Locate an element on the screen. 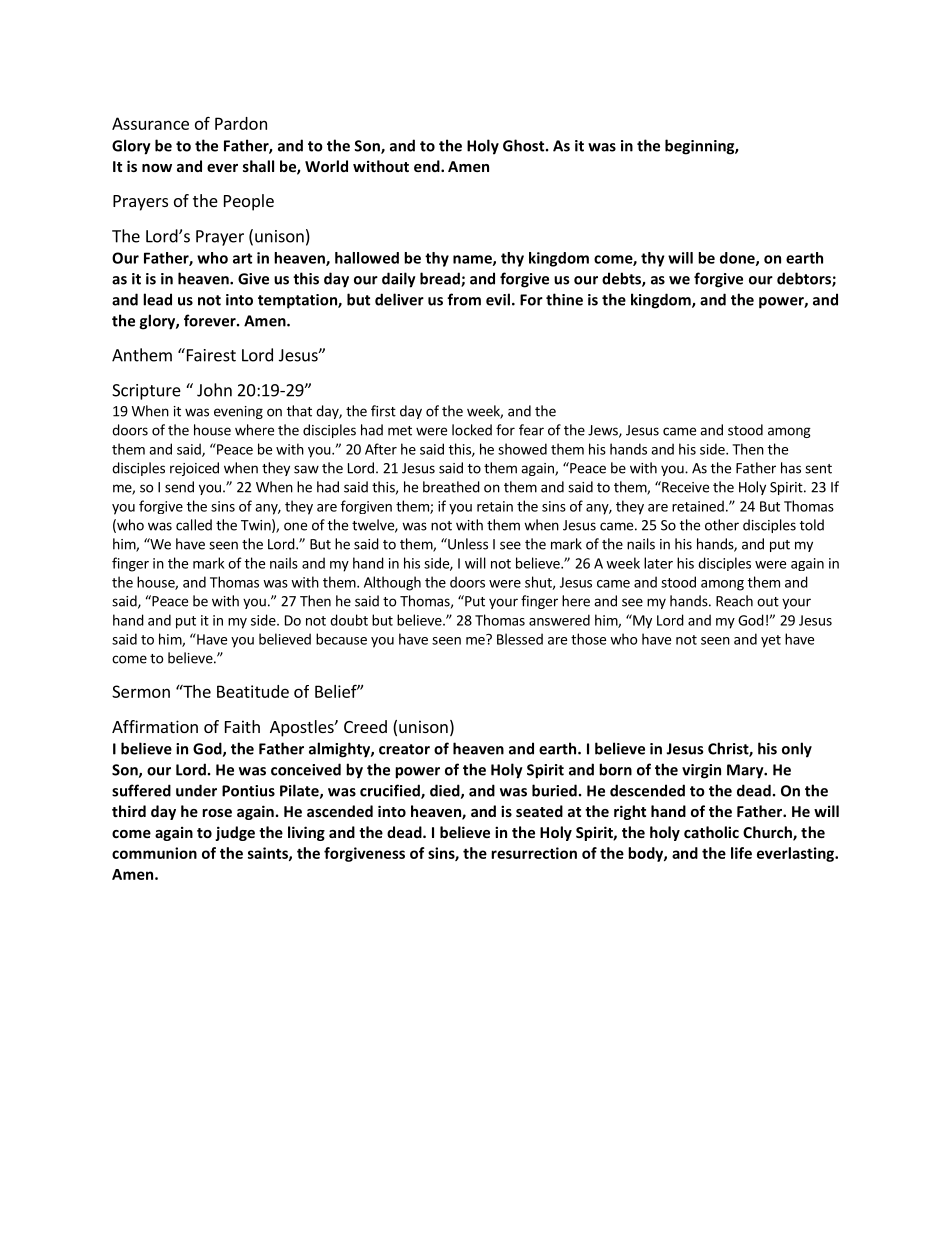 This screenshot has width=952, height=1233. World is located at coordinates (326, 166).
